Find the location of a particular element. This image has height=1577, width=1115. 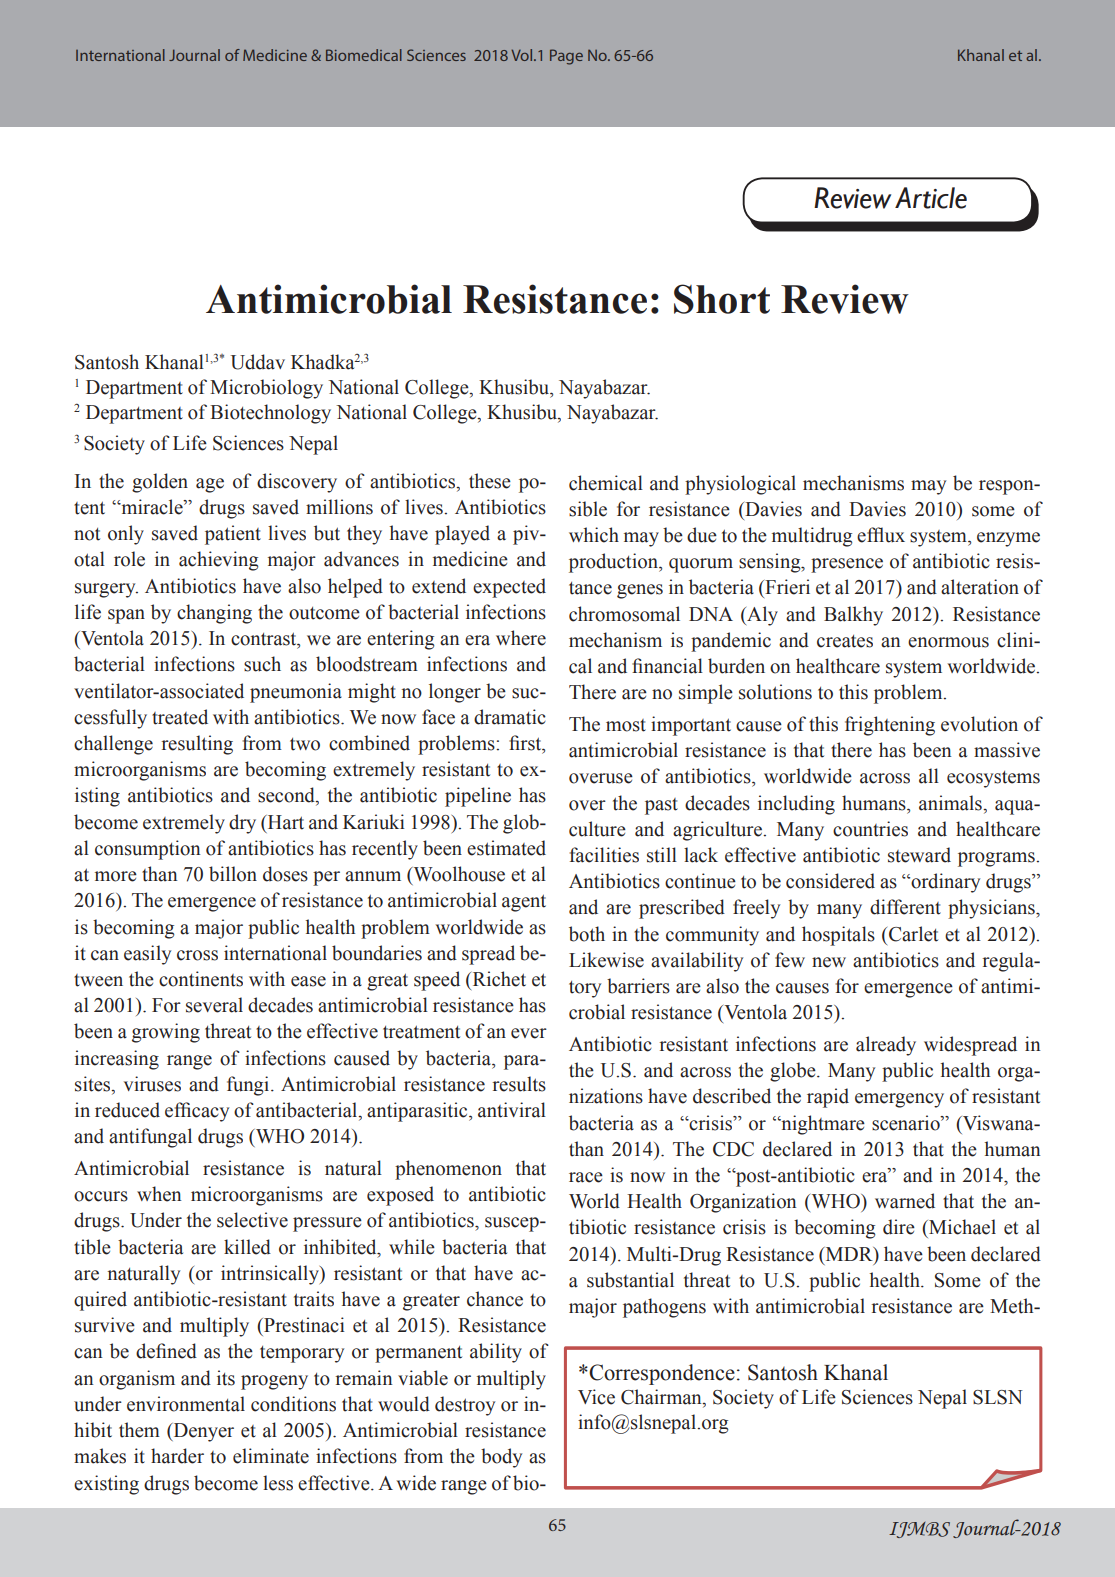

frightening is located at coordinates (890, 726).
